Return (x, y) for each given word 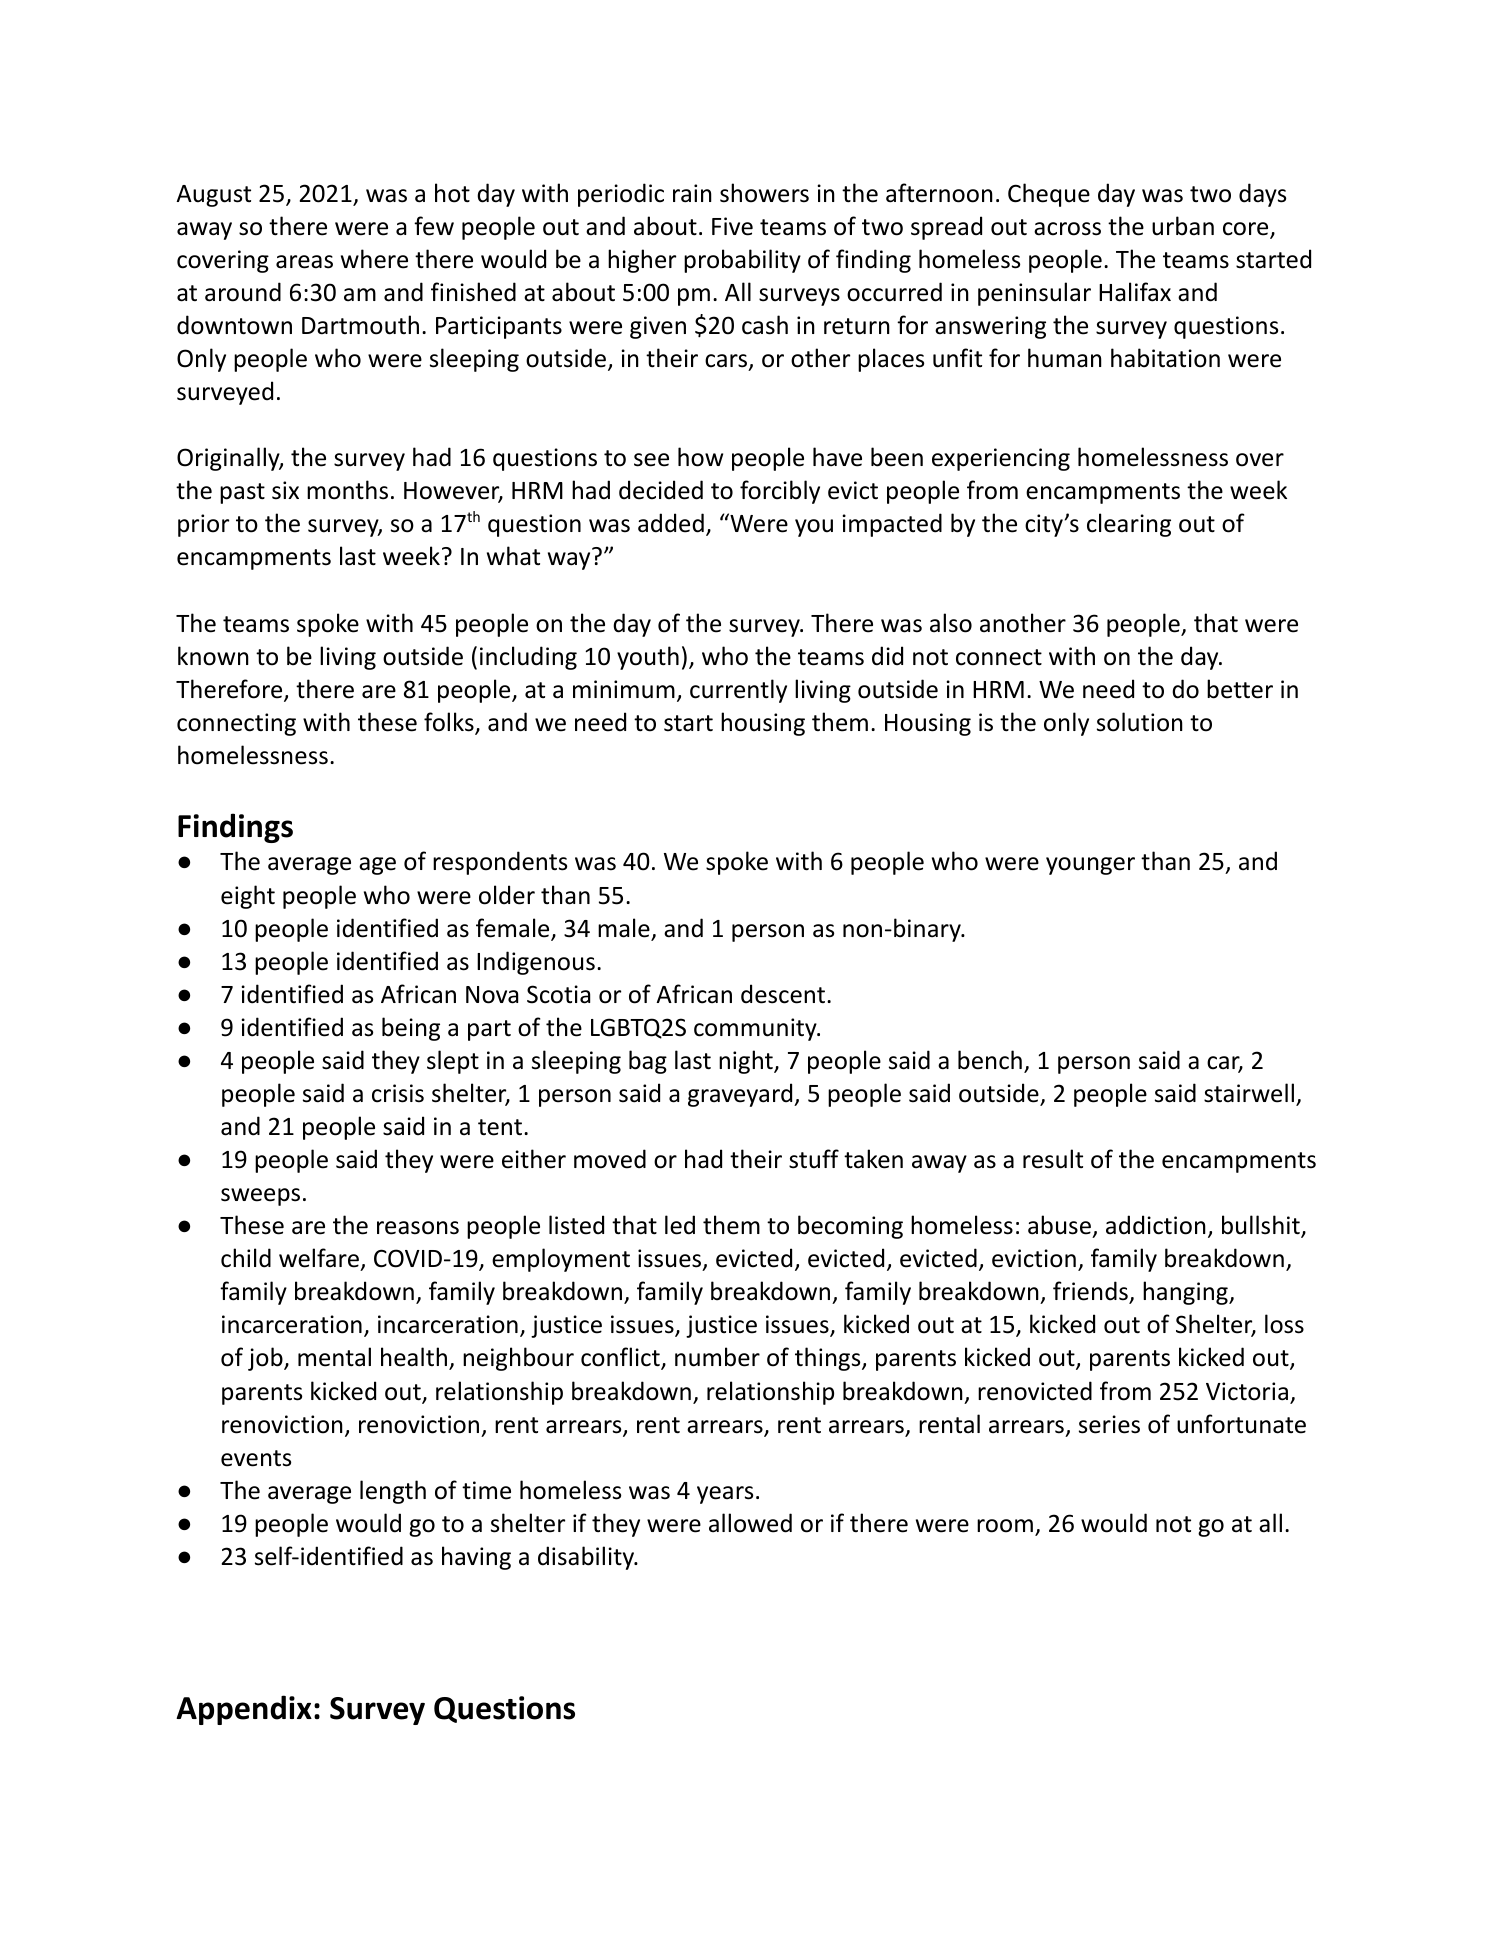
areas (304, 262)
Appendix (244, 1710)
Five (732, 226)
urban (1183, 226)
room (1005, 1526)
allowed (750, 1523)
